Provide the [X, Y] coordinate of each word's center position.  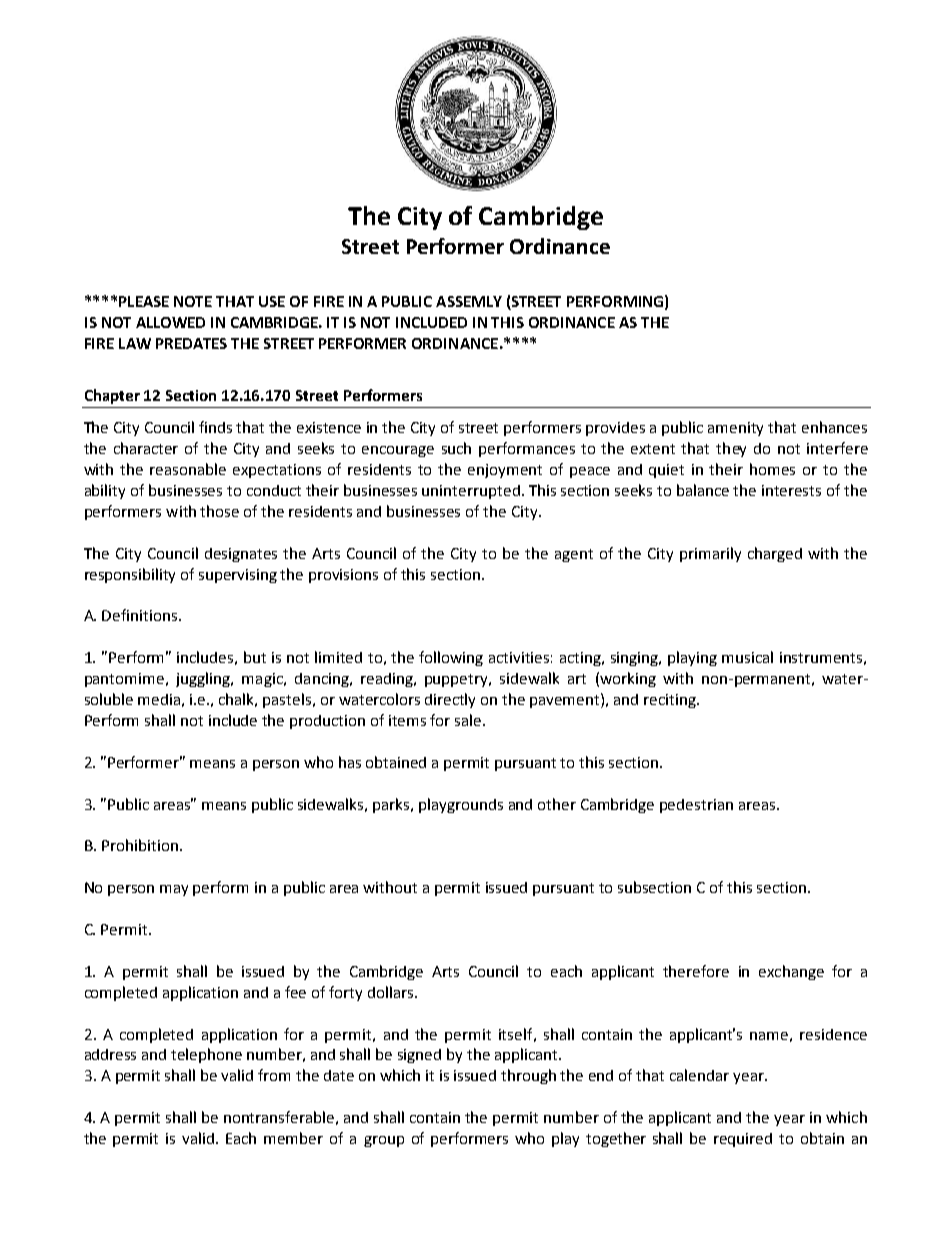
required [743, 1140]
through [528, 1076]
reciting [671, 701]
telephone [206, 1055]
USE [272, 301]
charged [775, 554]
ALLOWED [170, 322]
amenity [735, 429]
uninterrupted [471, 492]
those [219, 511]
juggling [204, 679]
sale [469, 720]
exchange [791, 972]
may [174, 890]
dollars [392, 992]
